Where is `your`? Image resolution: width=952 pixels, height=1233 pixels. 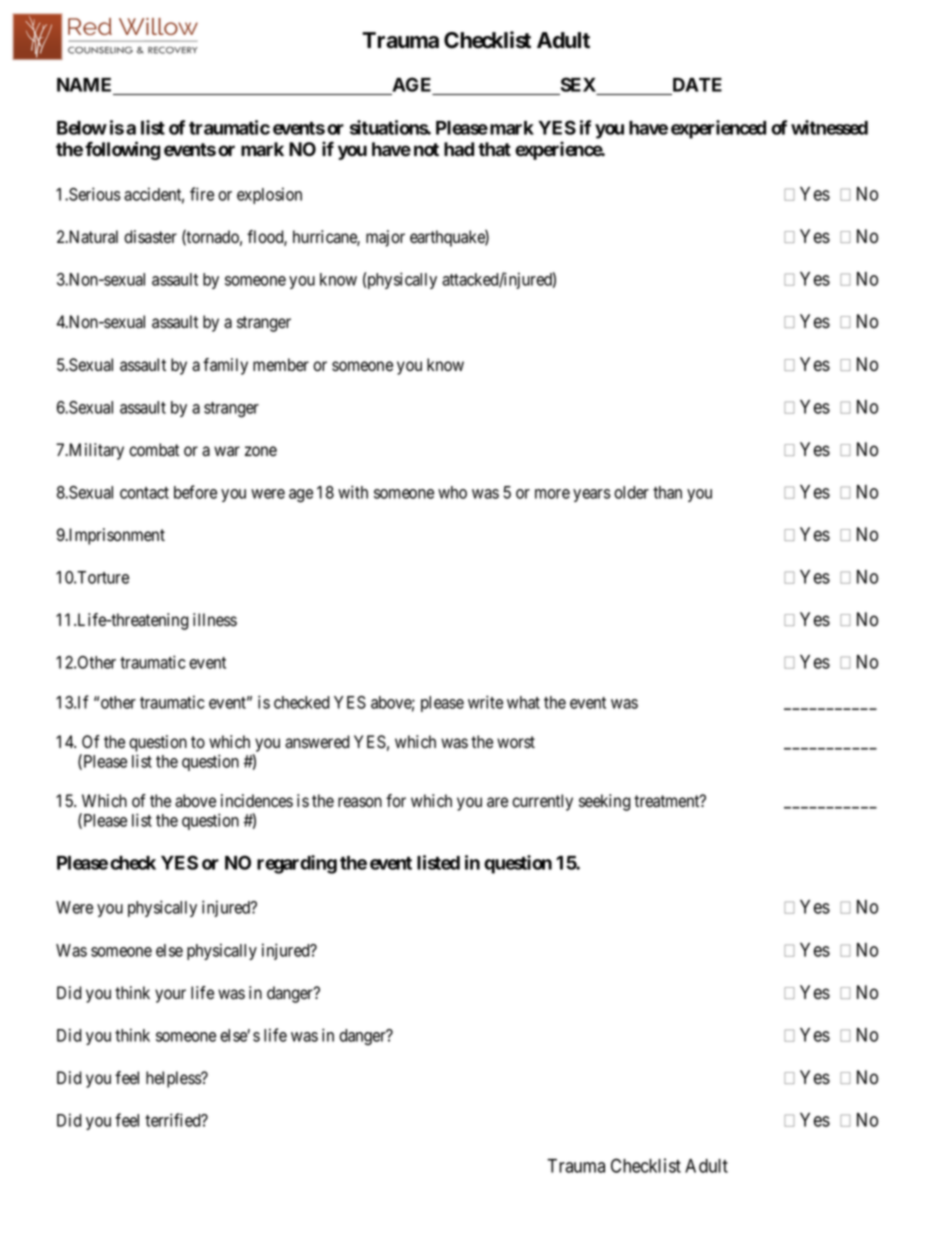
your is located at coordinates (170, 996).
